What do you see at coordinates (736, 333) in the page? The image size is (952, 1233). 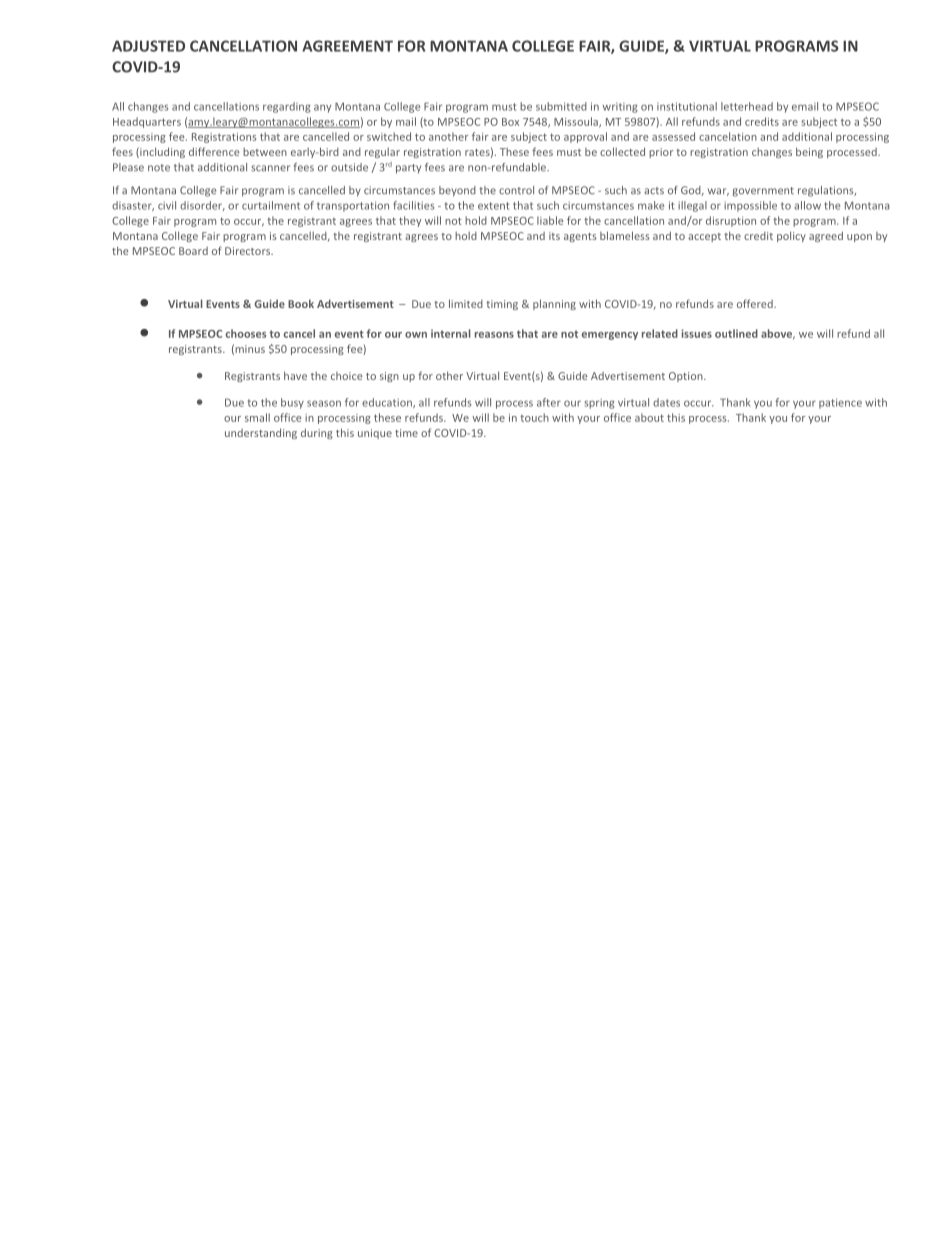 I see `outlined` at bounding box center [736, 333].
